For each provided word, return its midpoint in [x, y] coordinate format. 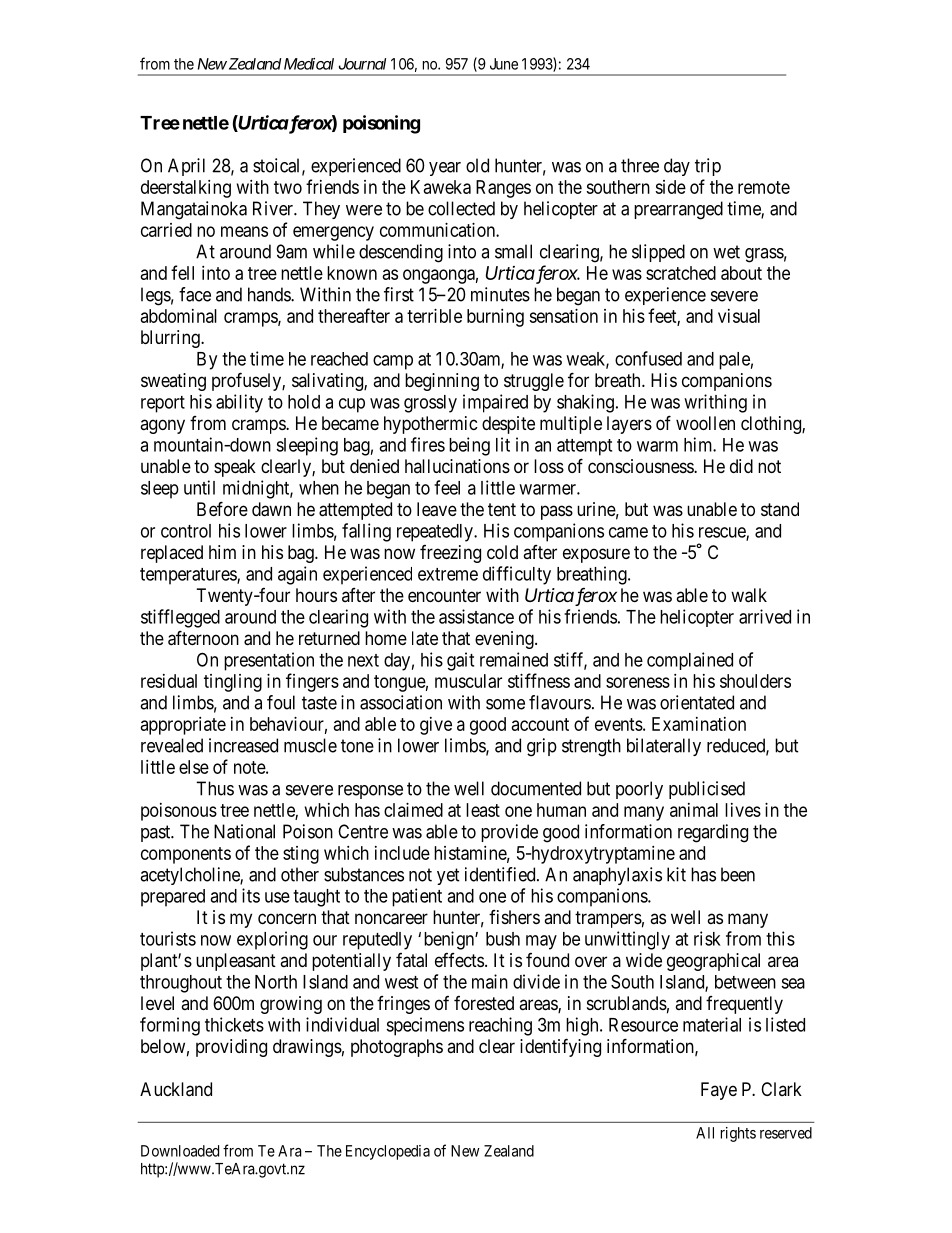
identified [501, 874]
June [504, 64]
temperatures [189, 576]
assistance [476, 616]
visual [739, 316]
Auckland [176, 1089]
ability [239, 403]
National [244, 831]
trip [708, 167]
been [738, 874]
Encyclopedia [388, 1152]
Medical [309, 64]
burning [495, 318]
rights [738, 1134]
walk [749, 595]
